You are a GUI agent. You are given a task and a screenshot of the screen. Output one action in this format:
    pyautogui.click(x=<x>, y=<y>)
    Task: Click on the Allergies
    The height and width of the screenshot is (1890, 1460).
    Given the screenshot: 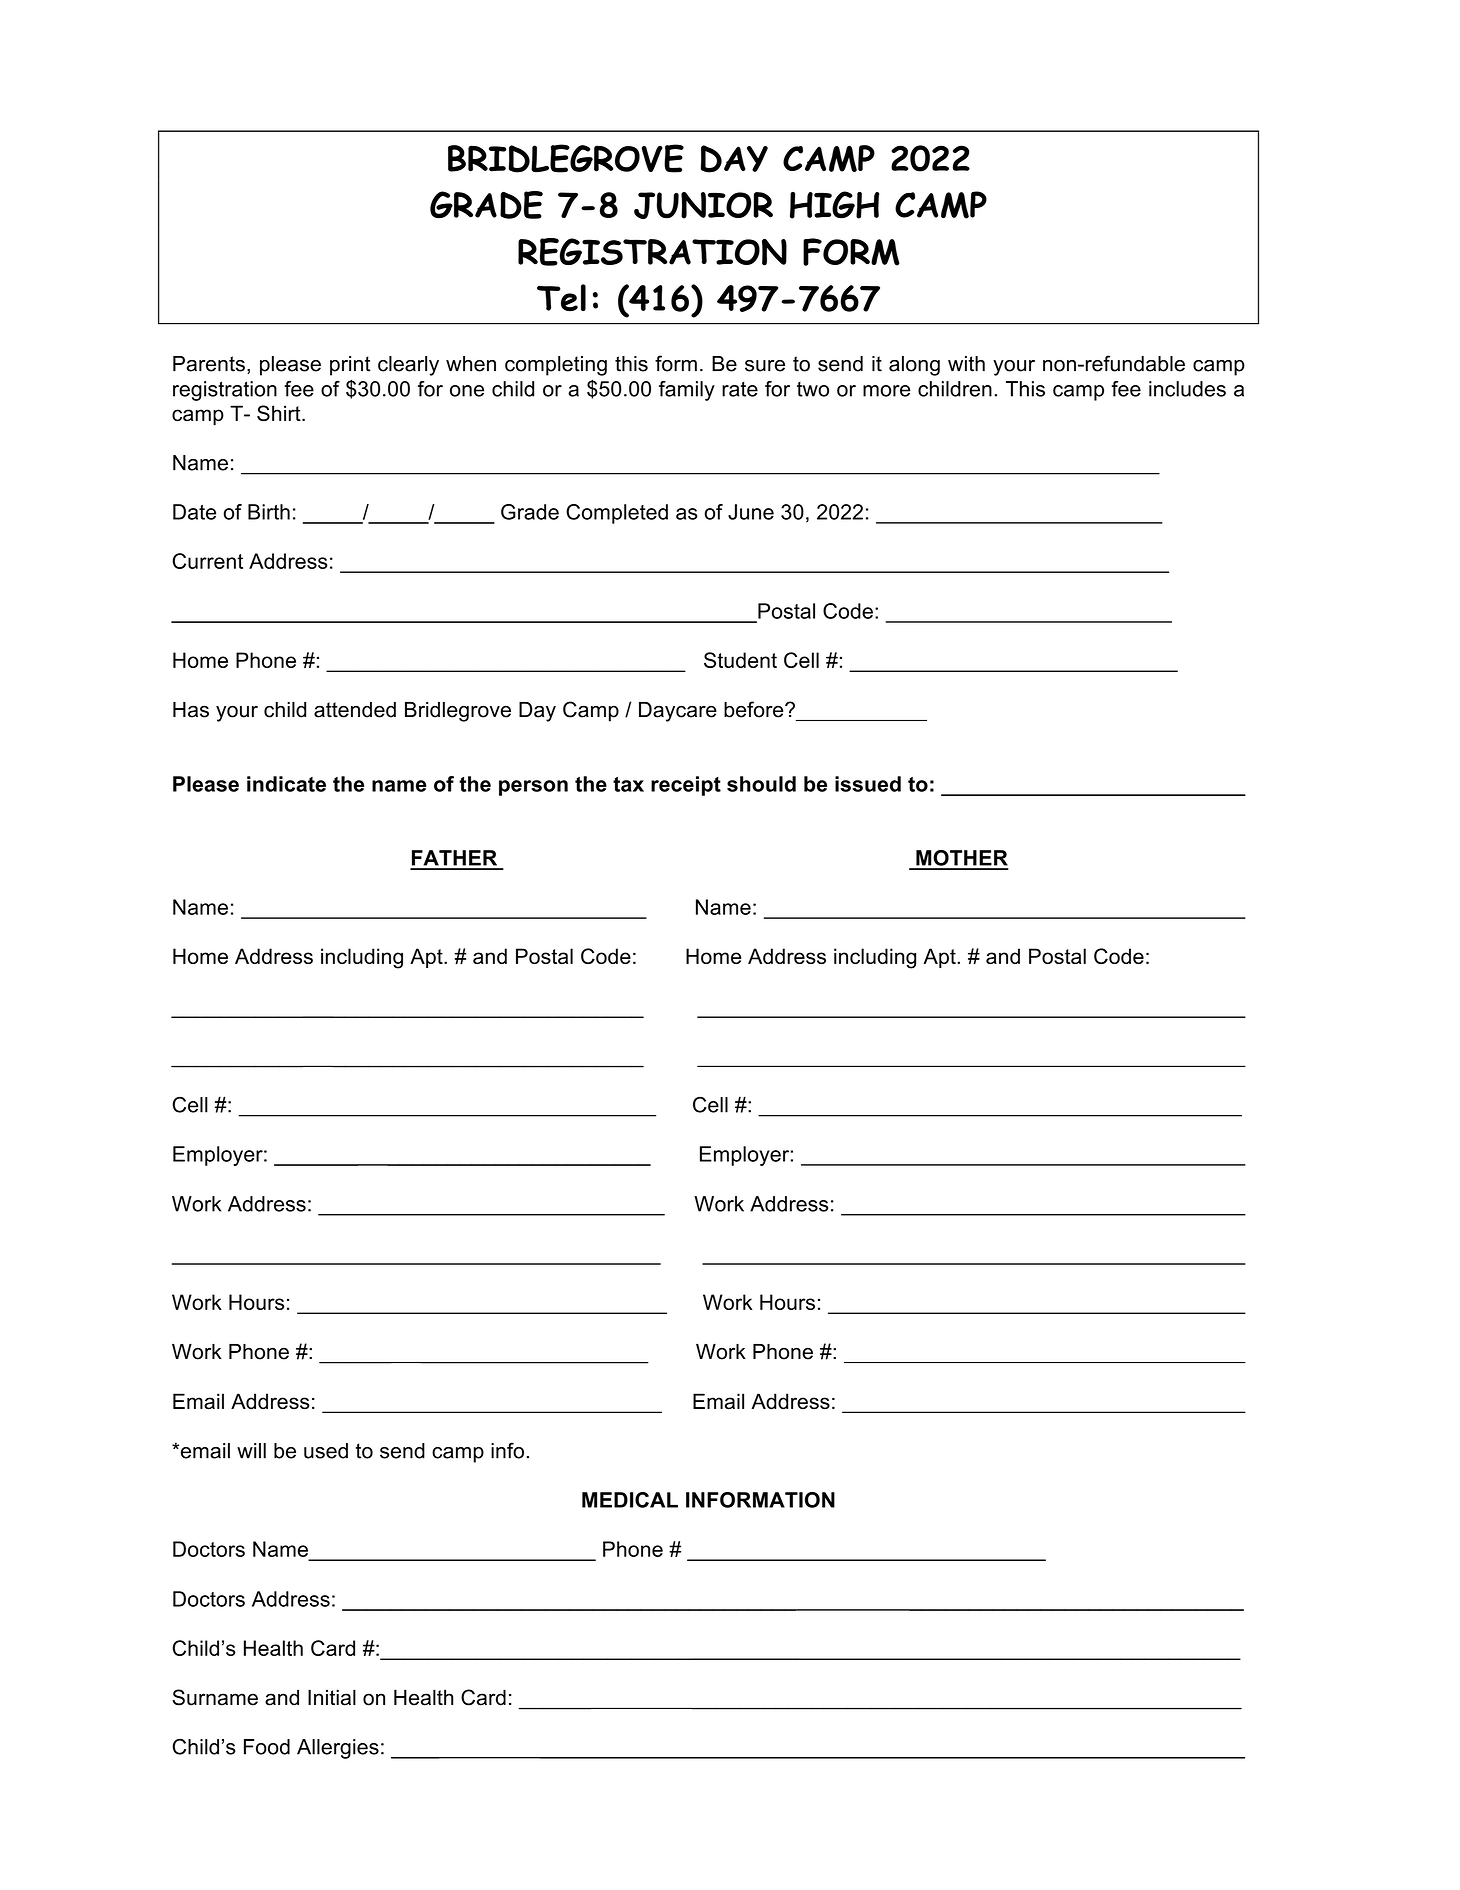 What is the action you would take?
    pyautogui.click(x=338, y=1749)
